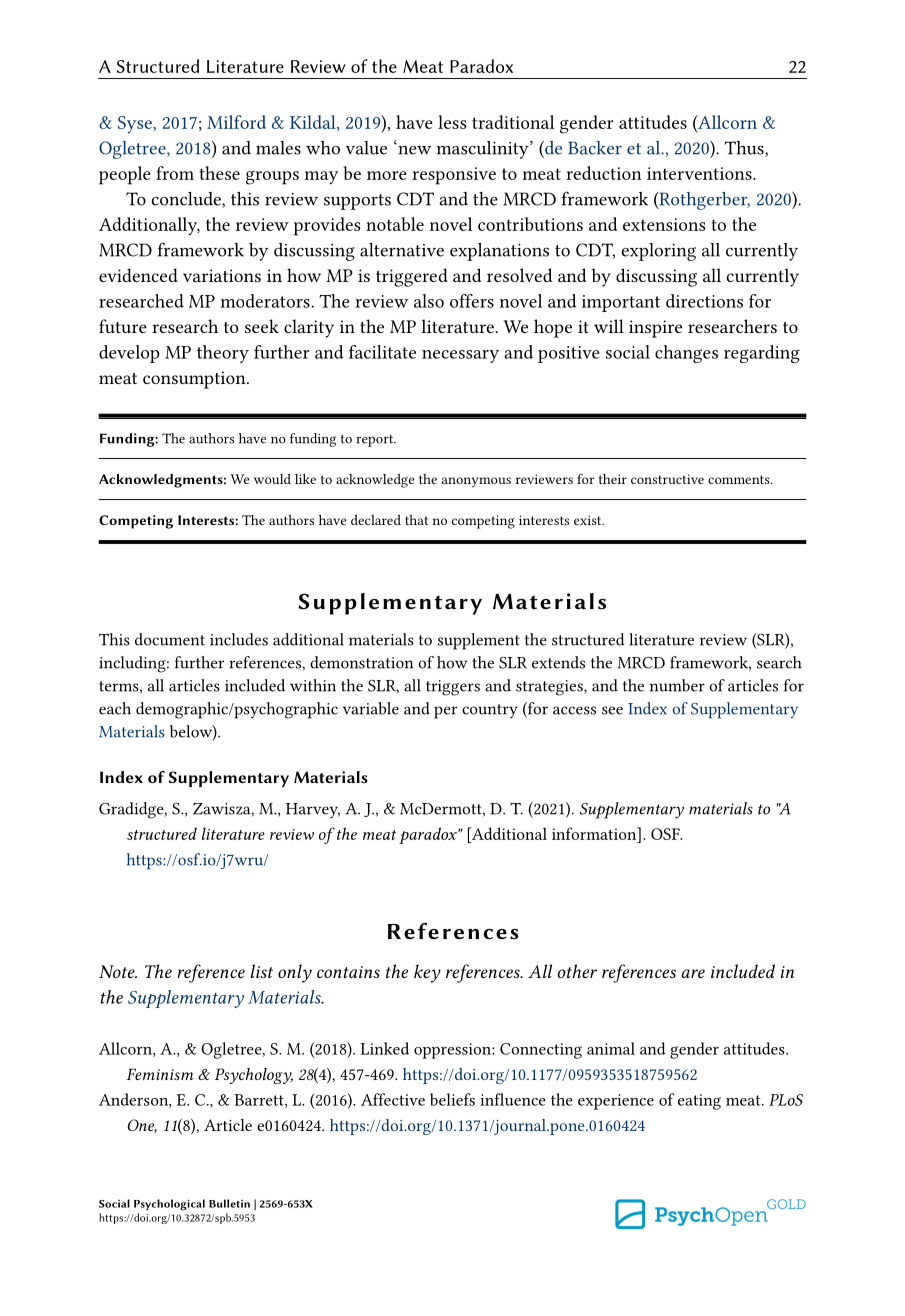 The height and width of the page is (1316, 905). I want to click on from, so click(175, 173).
